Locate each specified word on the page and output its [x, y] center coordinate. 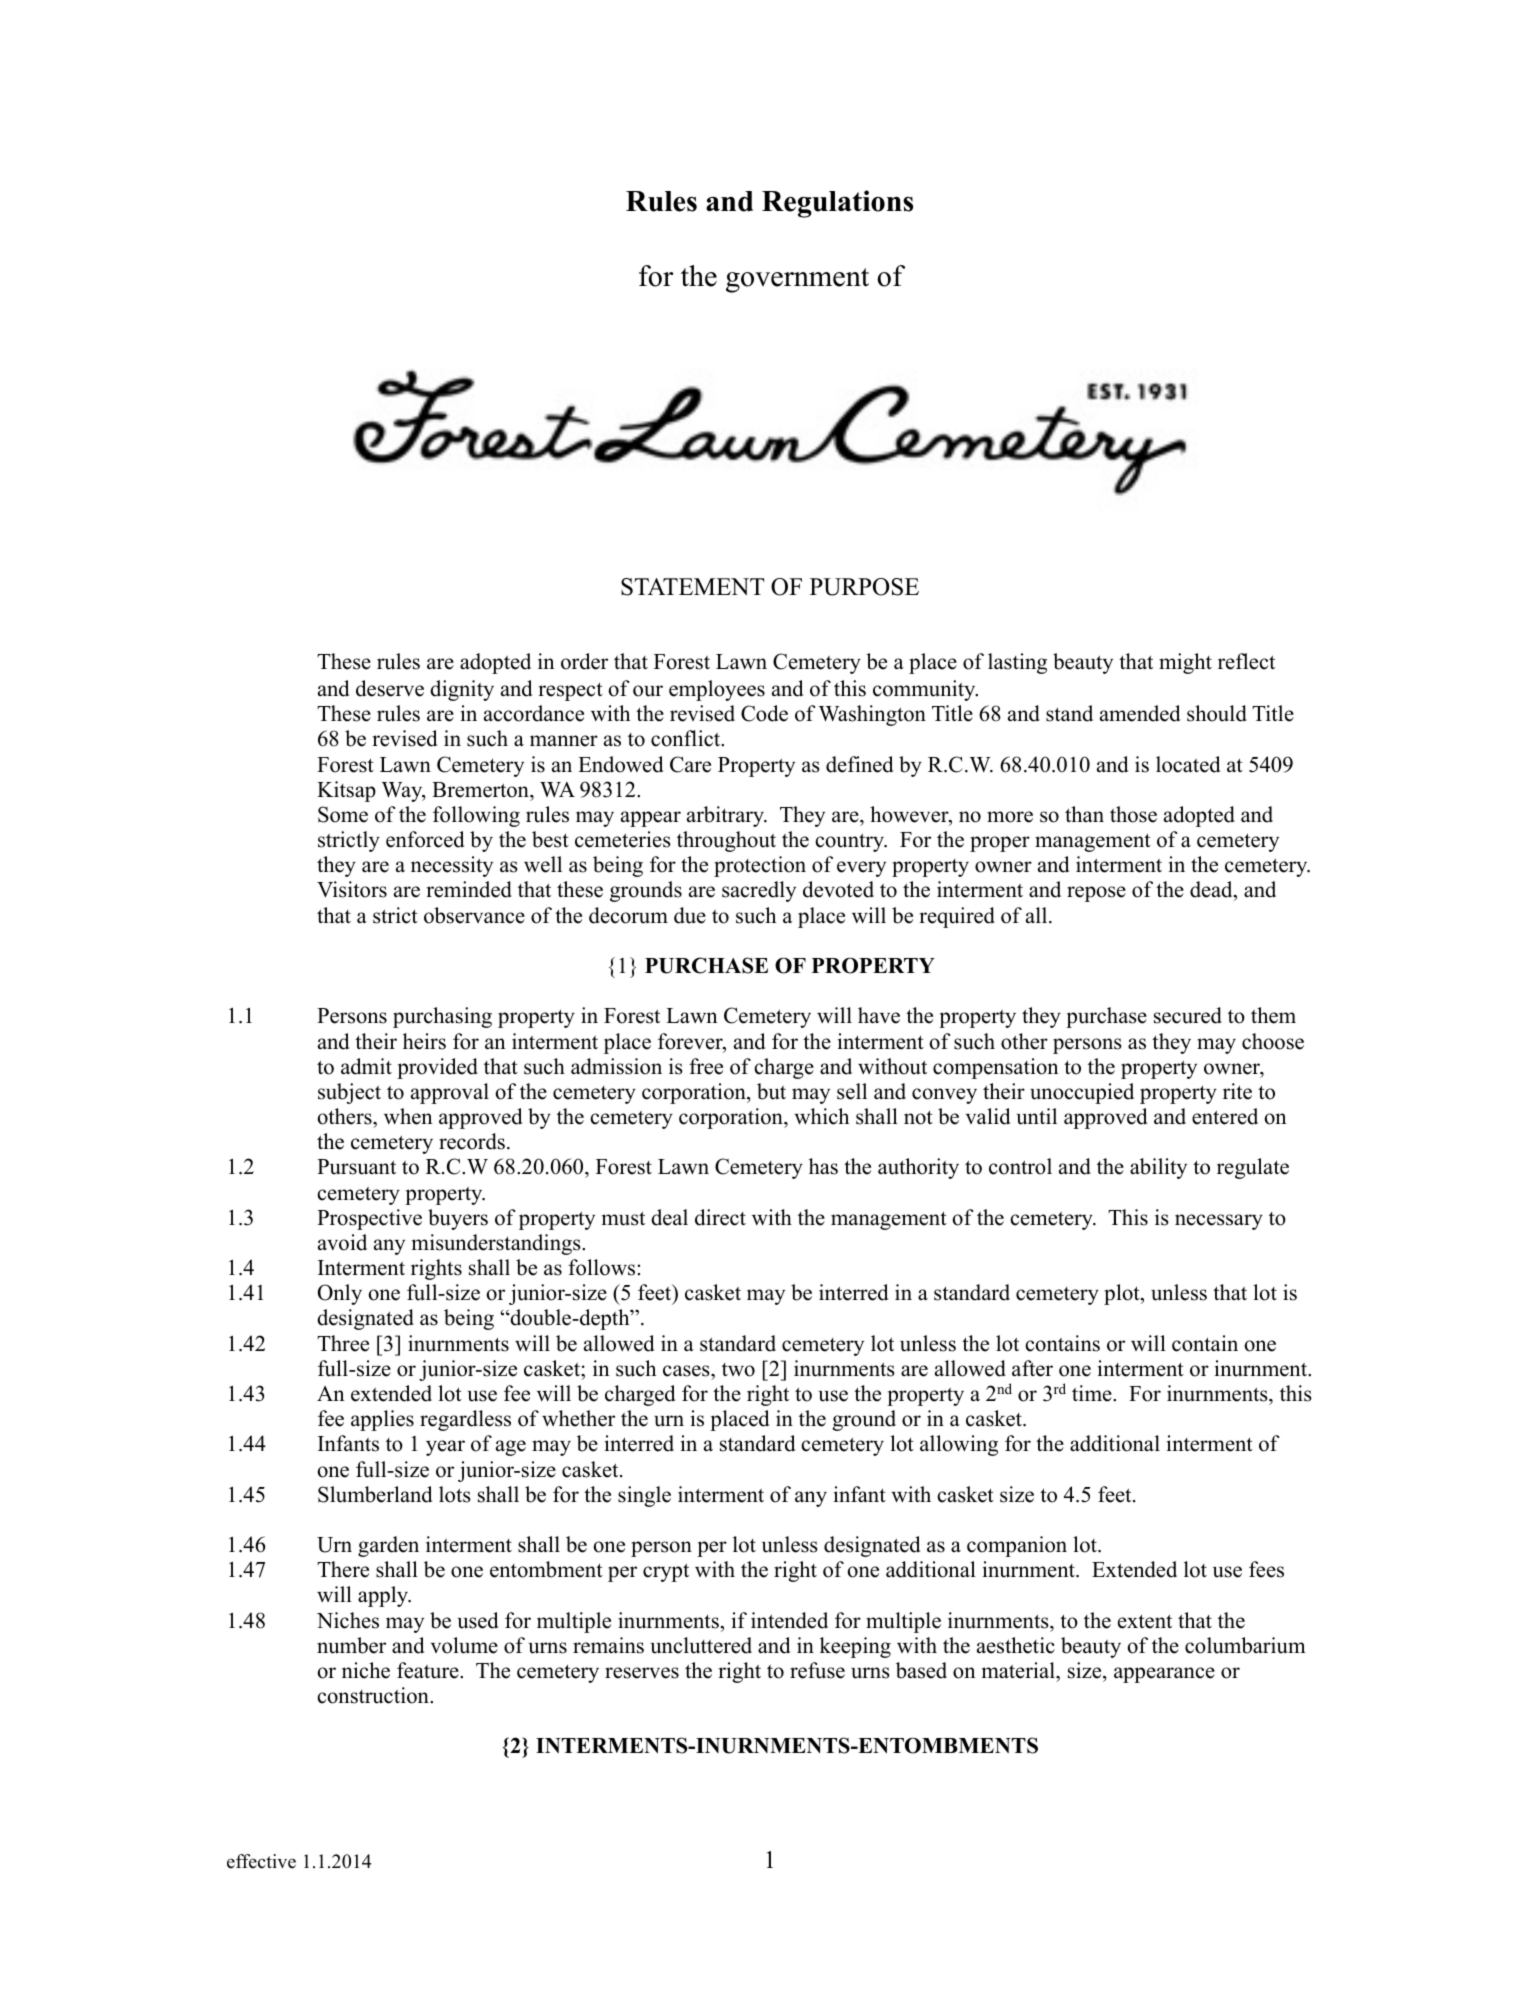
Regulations [837, 204]
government [797, 280]
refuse [817, 1670]
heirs [424, 1041]
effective [261, 1861]
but [771, 1091]
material [1019, 1670]
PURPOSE [864, 587]
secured [1188, 1015]
